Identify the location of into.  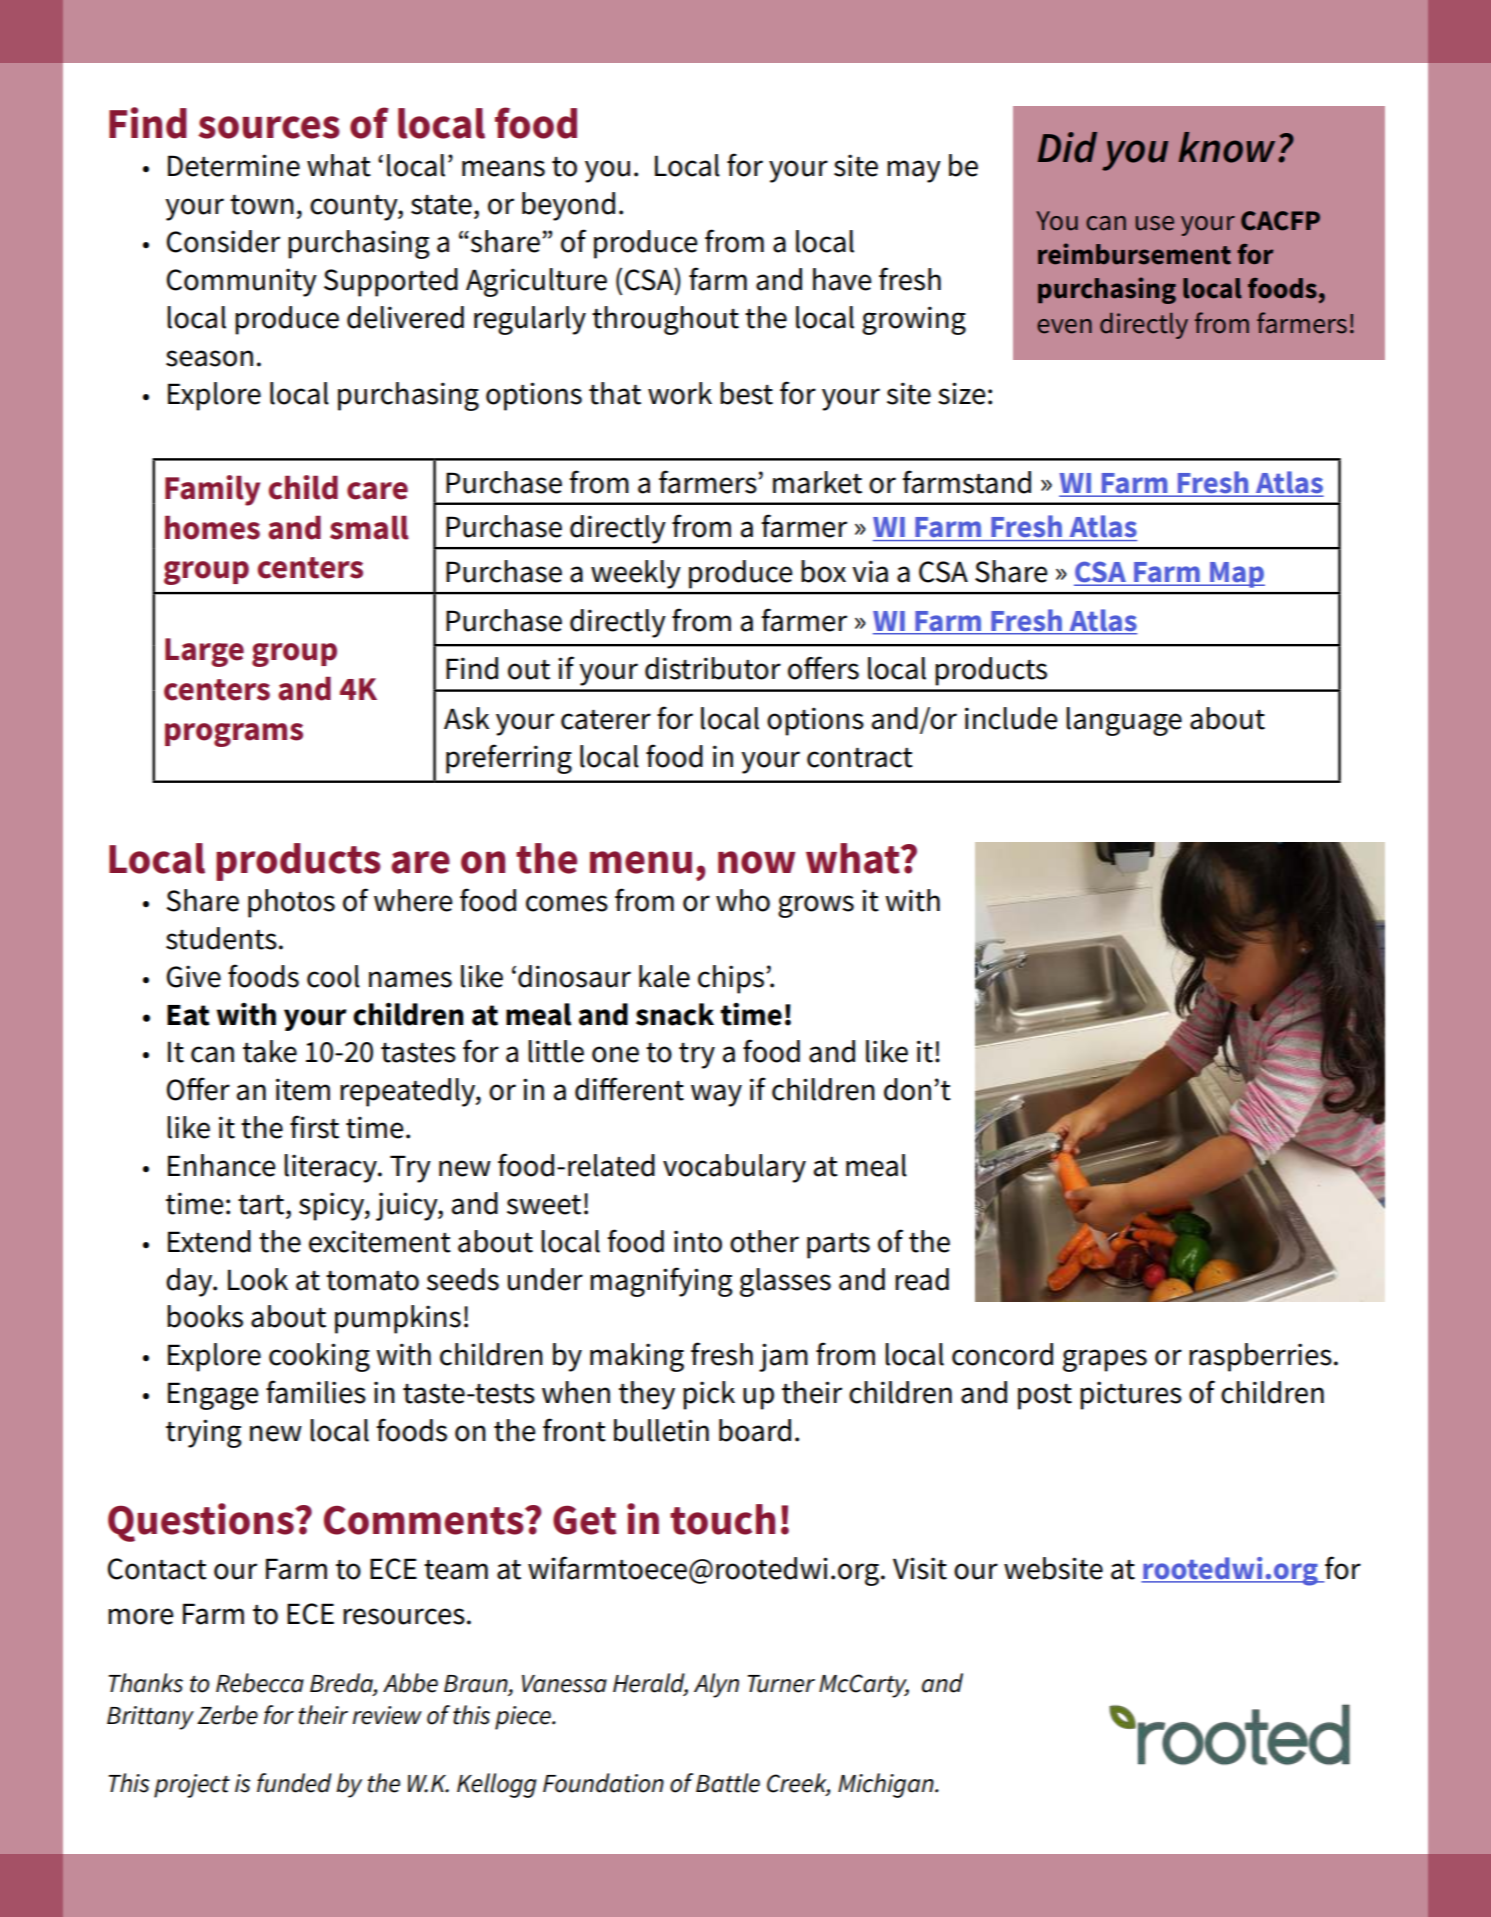
(698, 1241).
